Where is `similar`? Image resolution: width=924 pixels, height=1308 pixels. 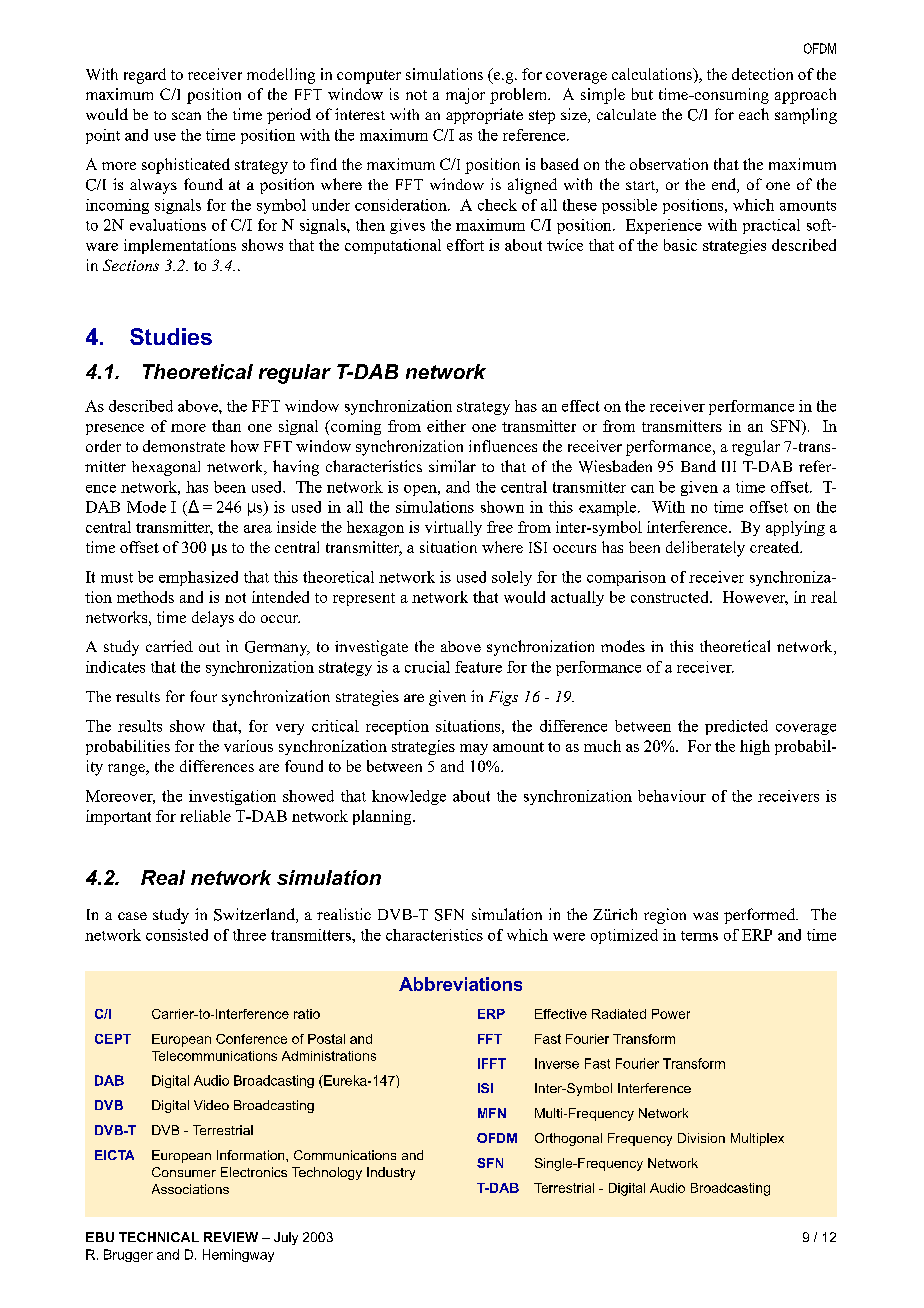 similar is located at coordinates (452, 466).
